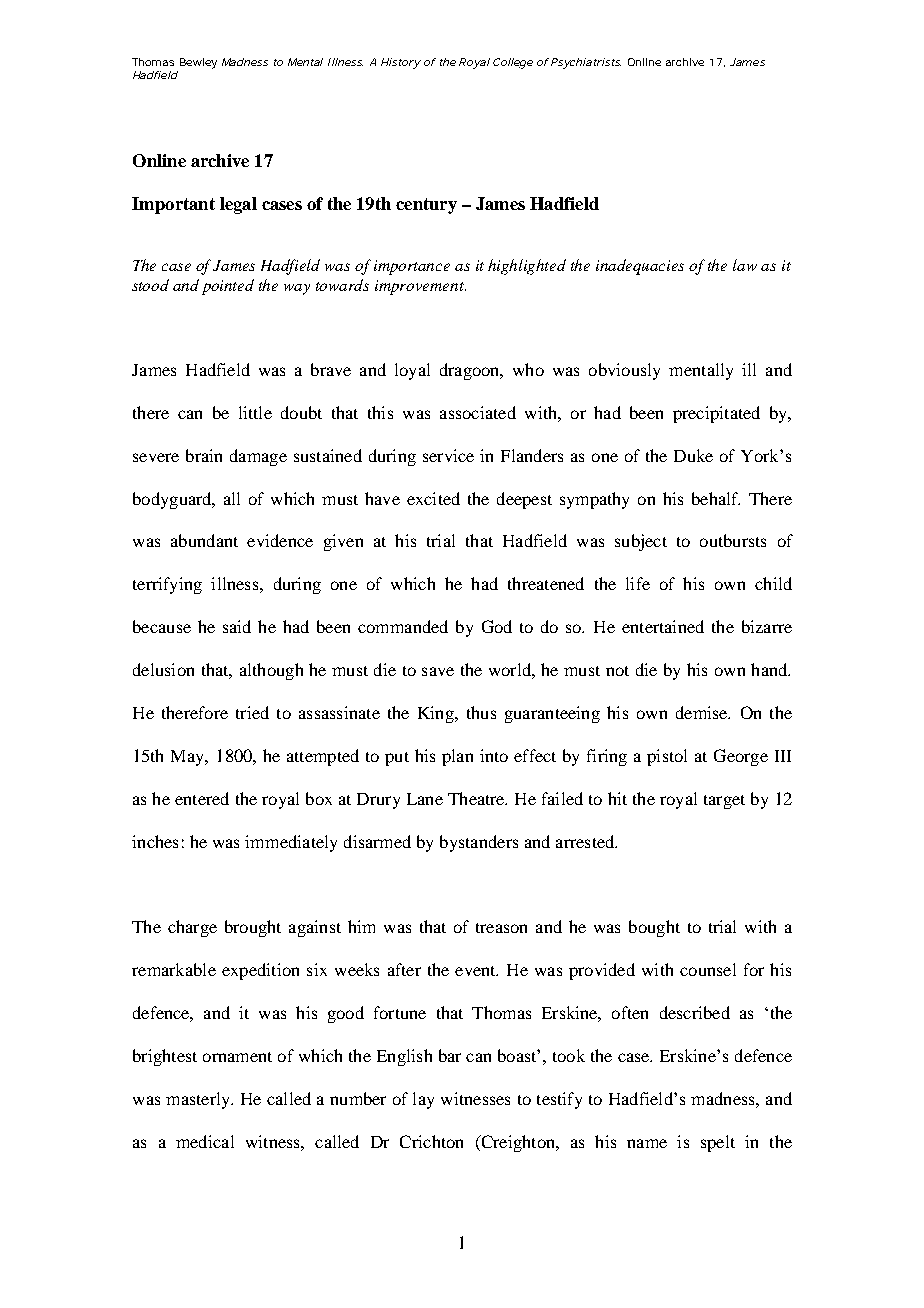 The image size is (924, 1308). Describe the element at coordinates (204, 455) in the document. I see `brain` at that location.
